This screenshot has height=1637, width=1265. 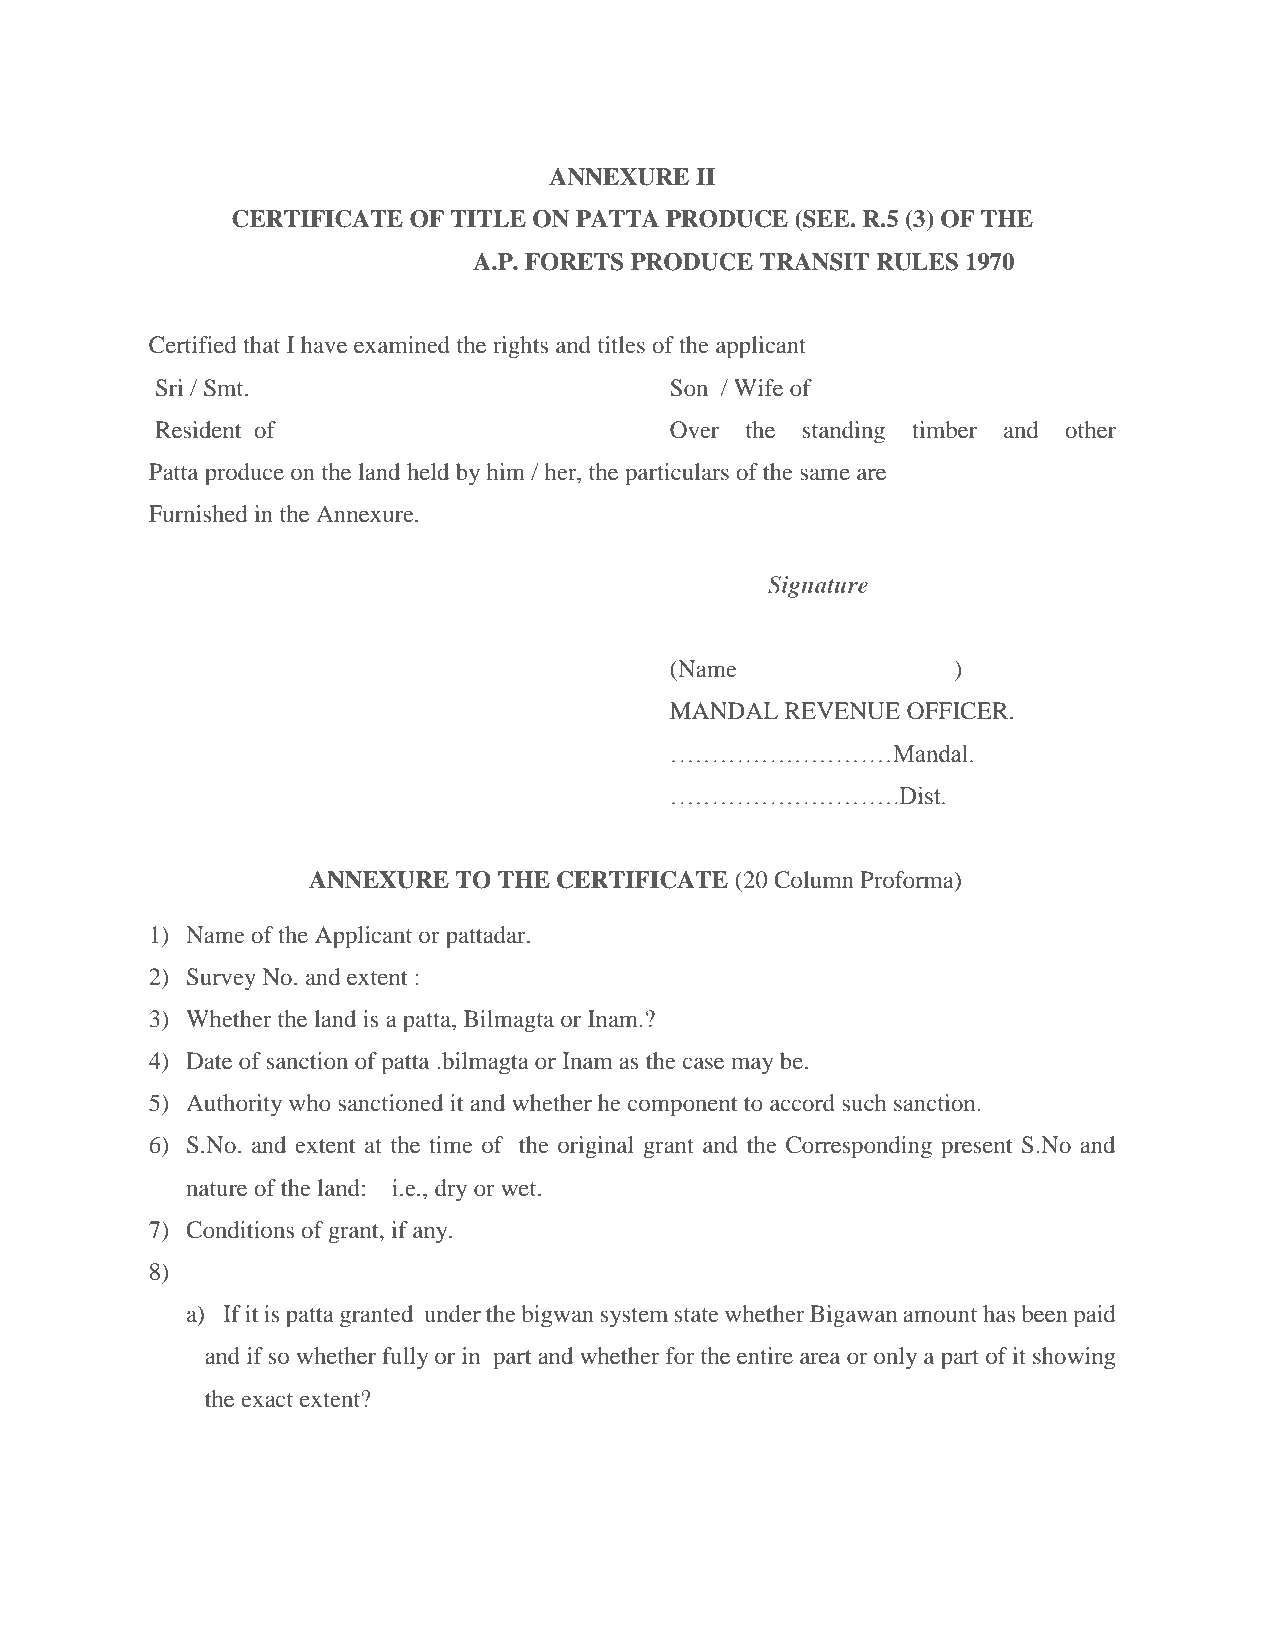 I want to click on RULES, so click(x=917, y=262).
